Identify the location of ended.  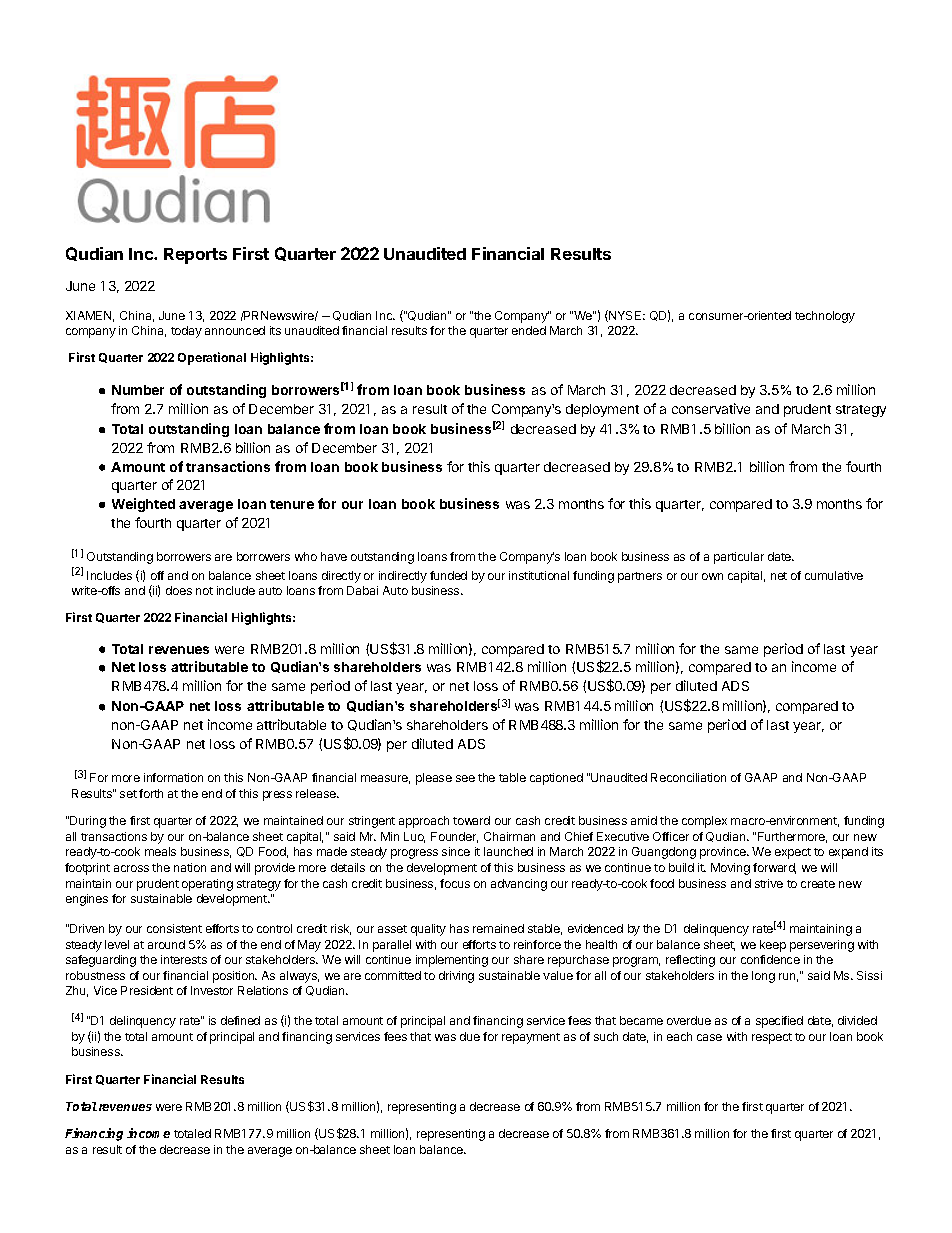
(529, 330).
